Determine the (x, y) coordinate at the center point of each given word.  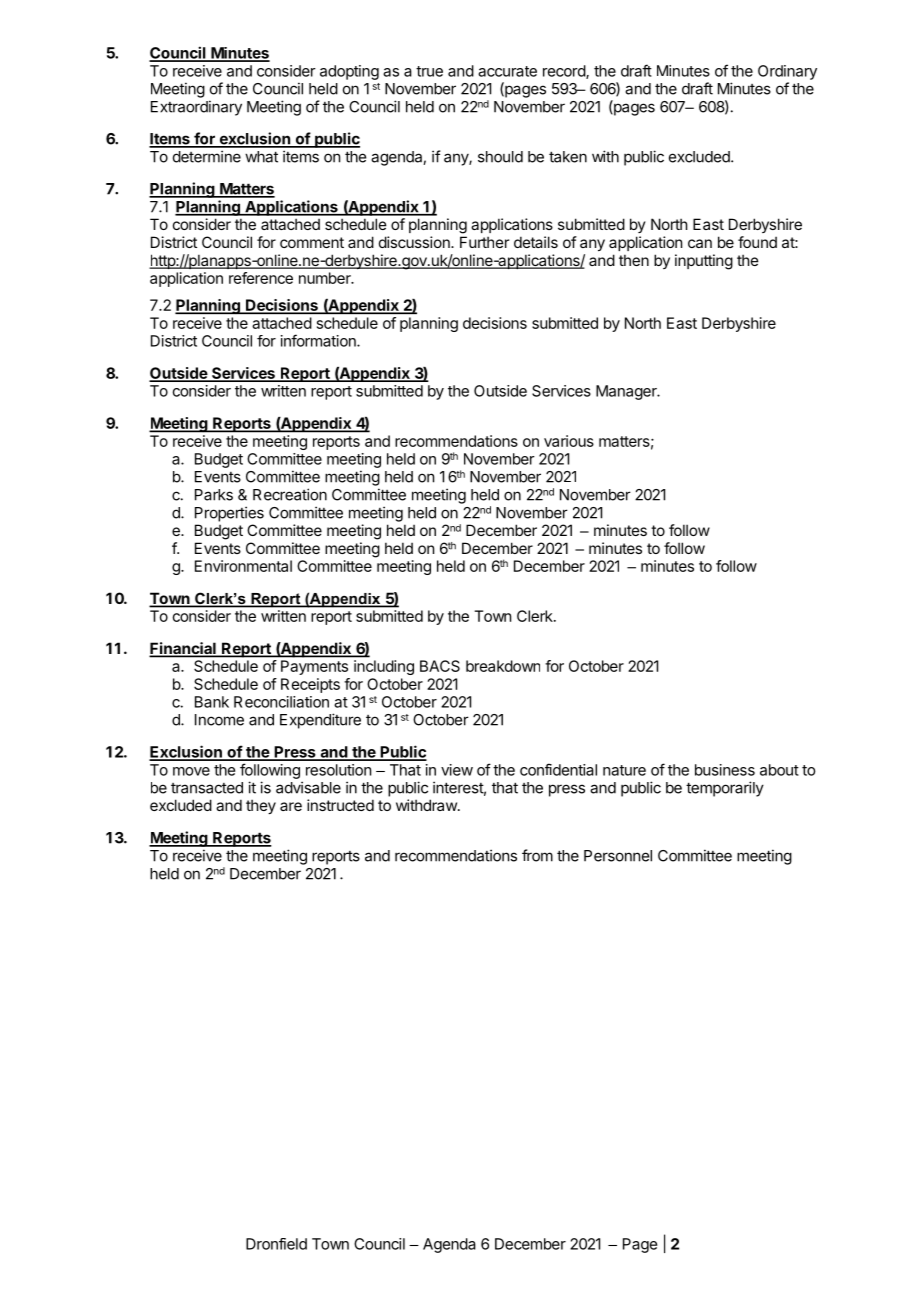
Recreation (290, 494)
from (537, 855)
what (261, 157)
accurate (507, 71)
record (565, 72)
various (569, 441)
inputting (704, 262)
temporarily (725, 789)
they (261, 806)
